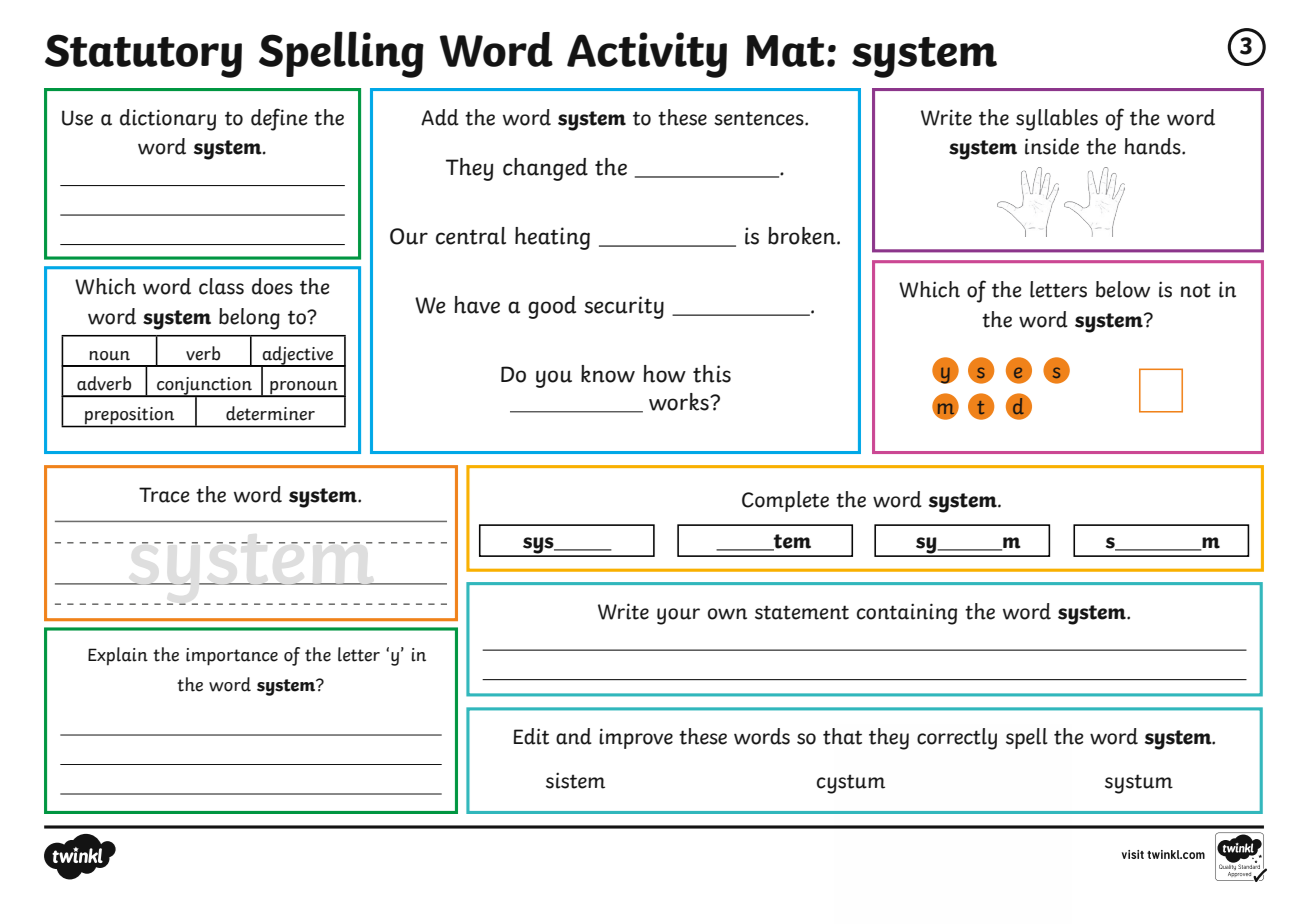 This screenshot has height=924, width=1308. I want to click on importance, so click(232, 657).
